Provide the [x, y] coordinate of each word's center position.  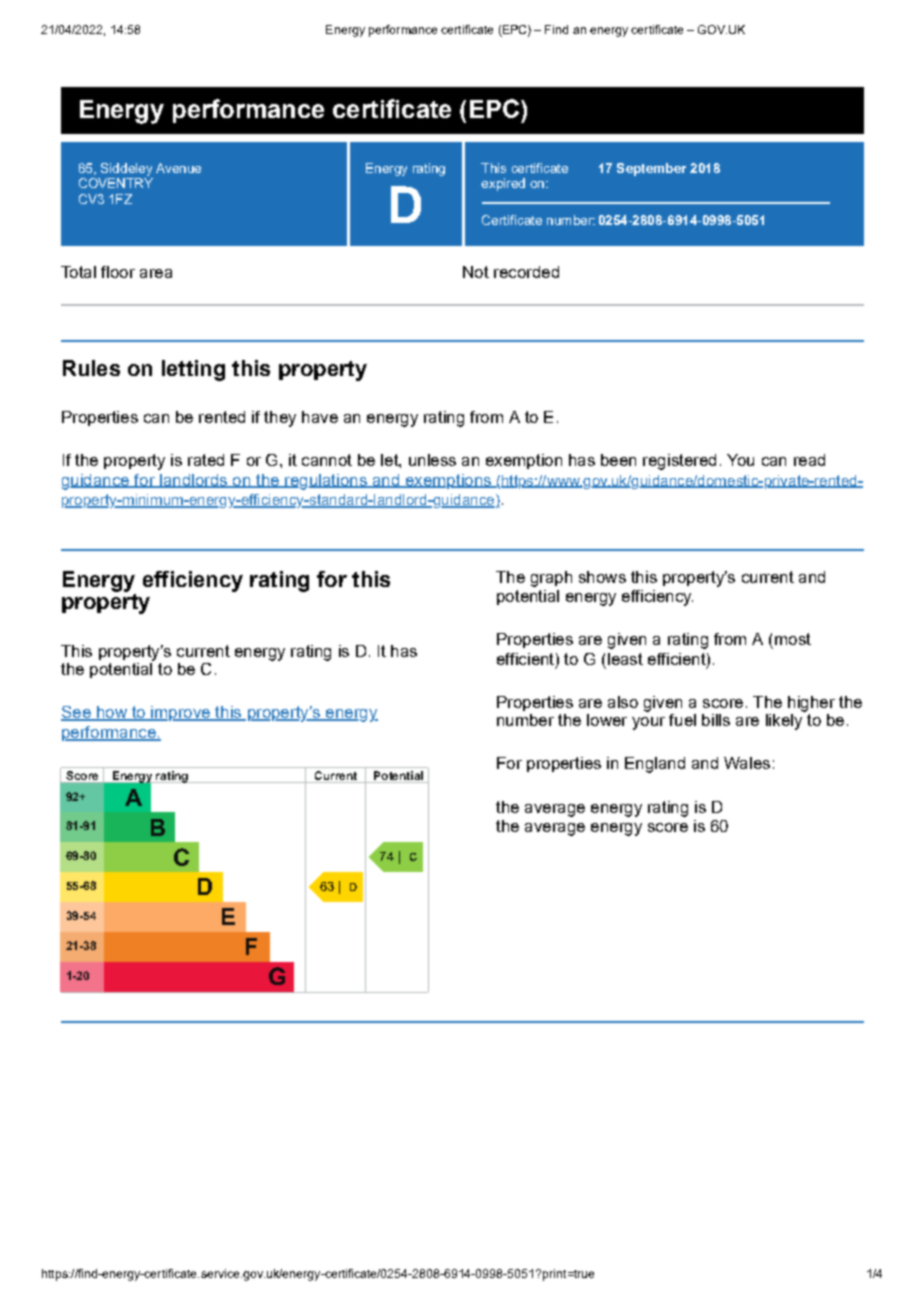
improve [180, 713]
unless [432, 460]
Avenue [178, 168]
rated [206, 460]
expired [503, 184]
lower [607, 720]
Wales [747, 763]
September [651, 169]
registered [679, 462]
